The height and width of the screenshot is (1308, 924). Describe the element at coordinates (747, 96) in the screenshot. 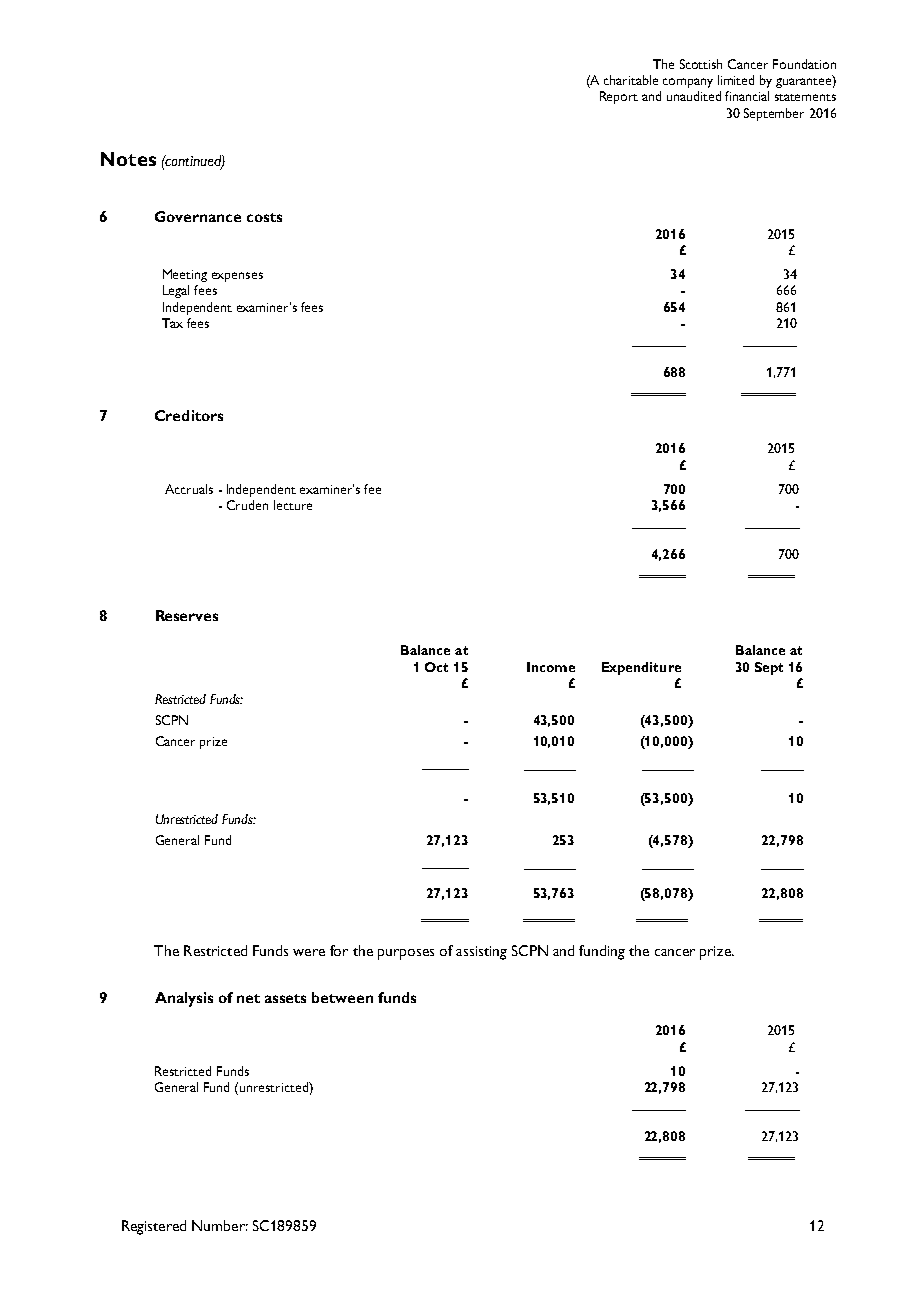

I see `financial` at that location.
